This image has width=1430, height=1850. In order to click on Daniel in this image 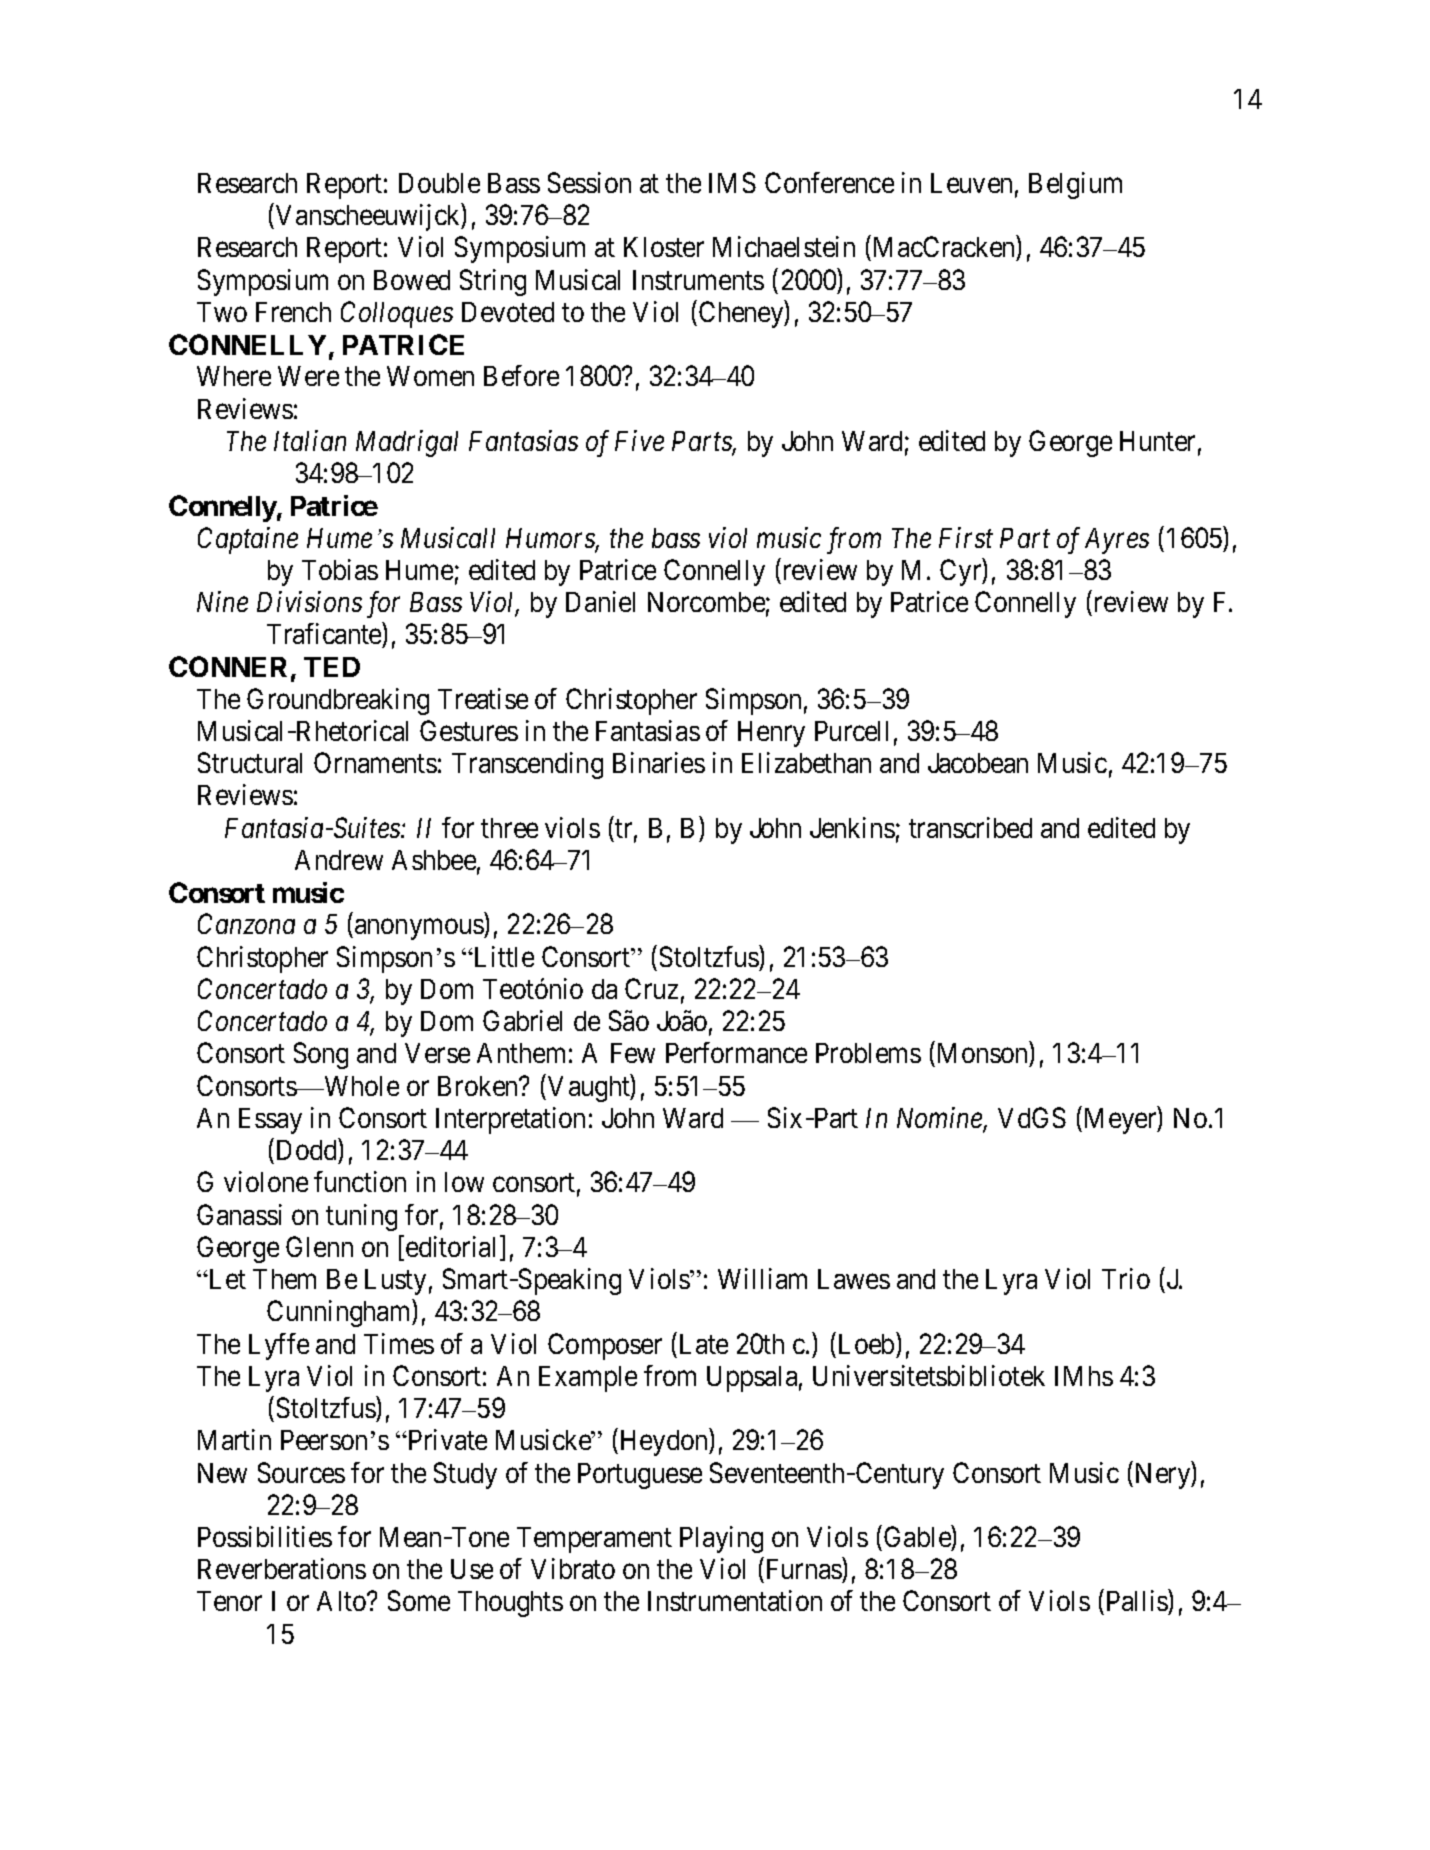, I will do `click(600, 601)`.
